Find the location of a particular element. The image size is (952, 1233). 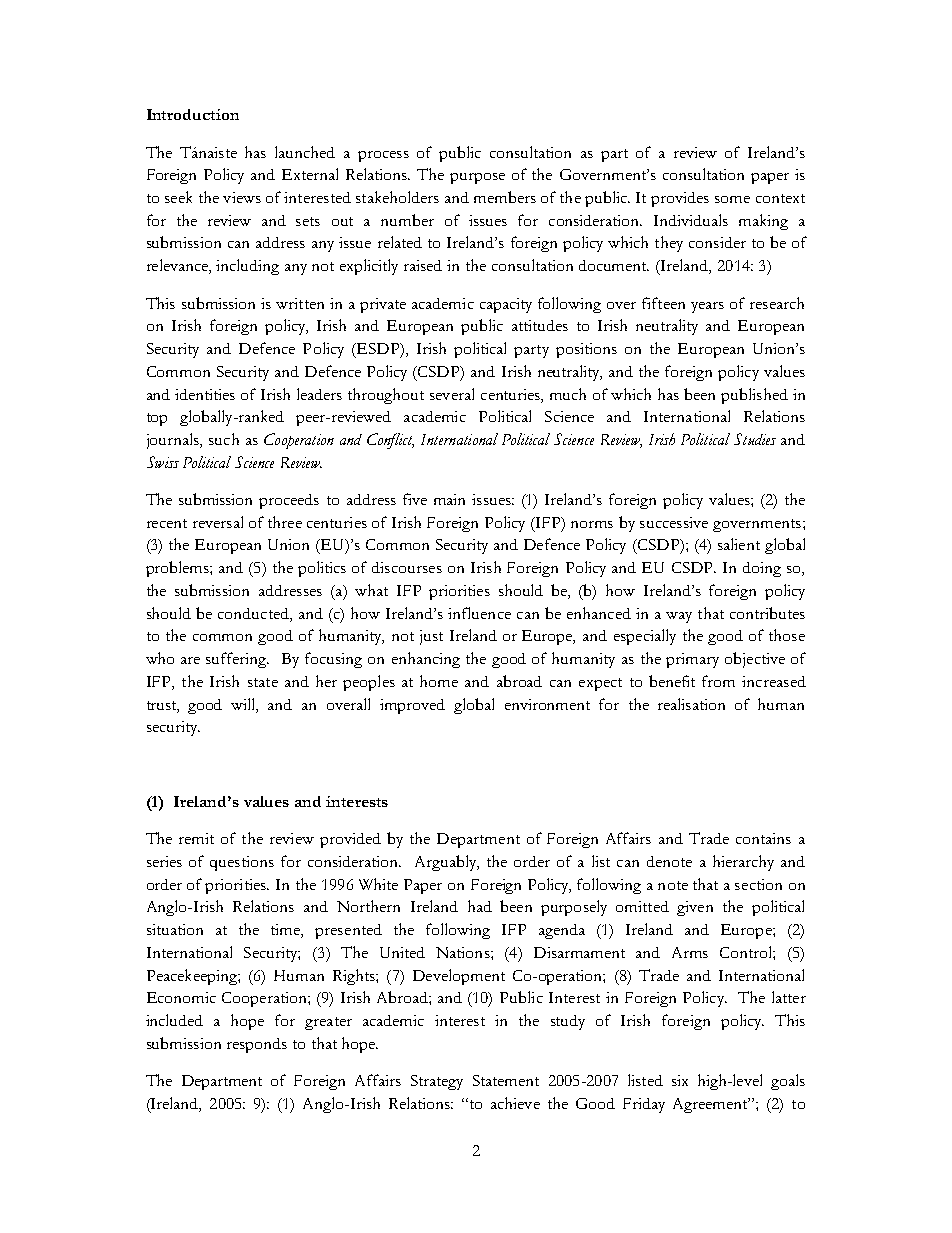

way is located at coordinates (679, 617).
